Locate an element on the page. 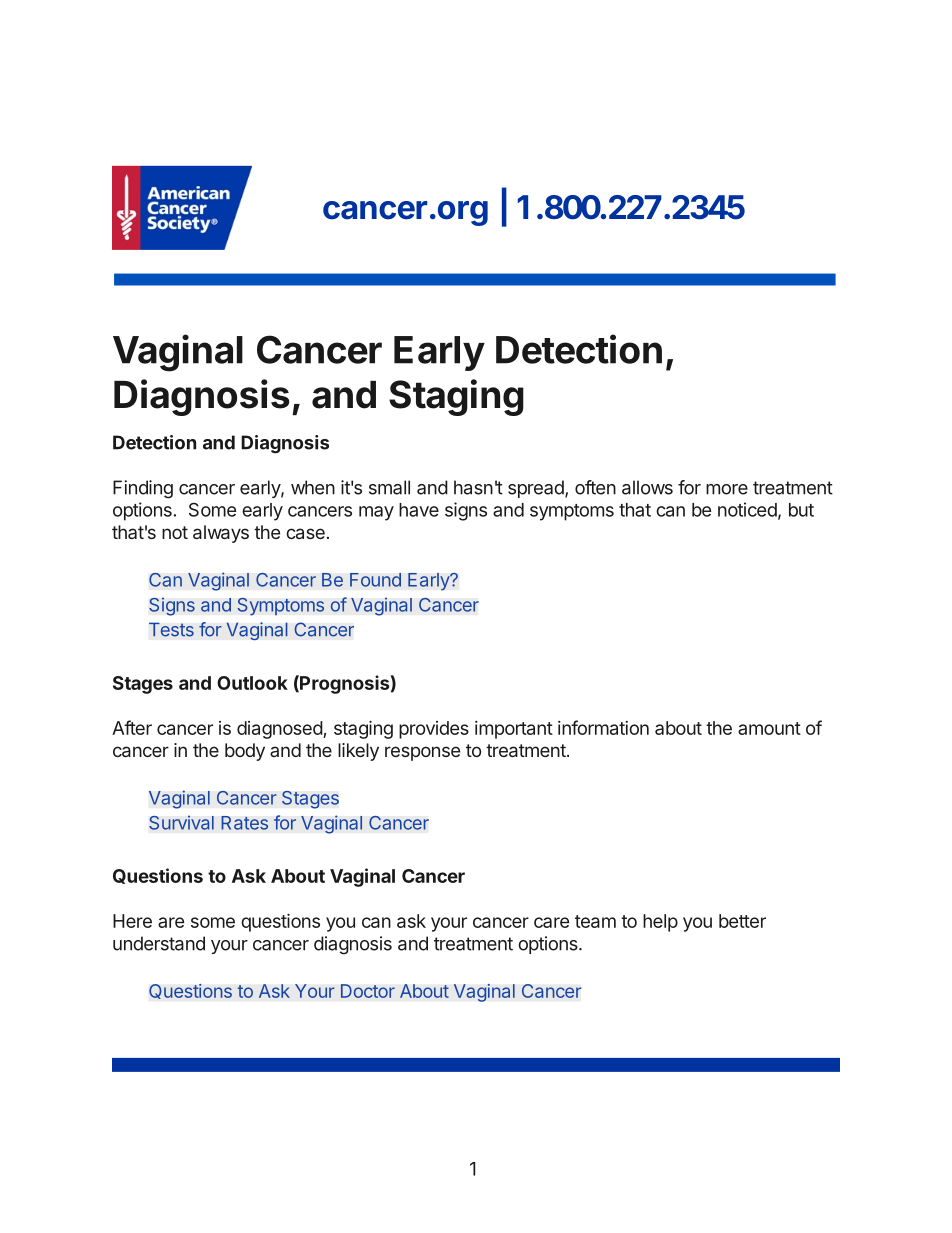 The height and width of the page is (1233, 952). have is located at coordinates (419, 510).
